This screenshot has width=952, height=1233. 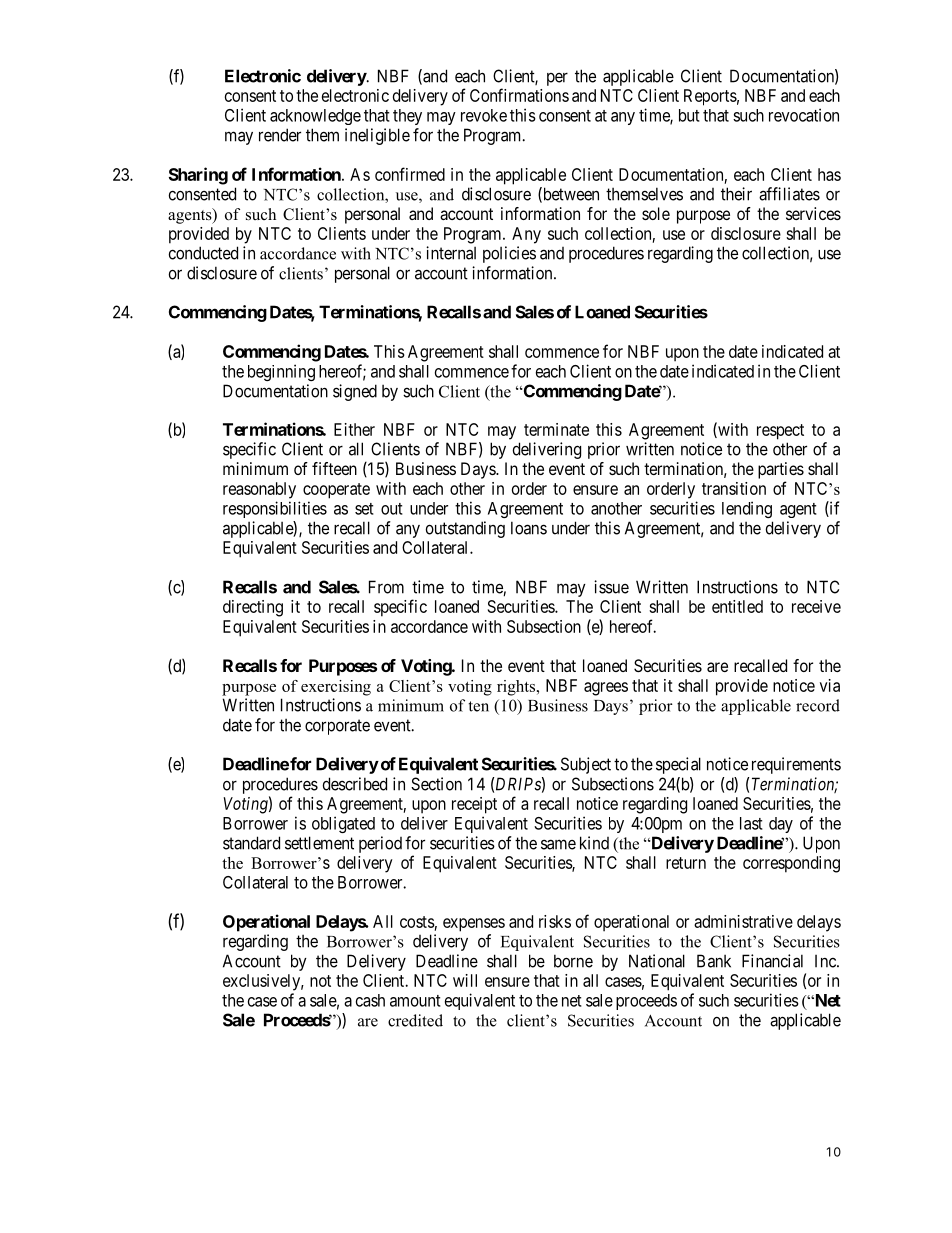 I want to click on respect, so click(x=780, y=432).
